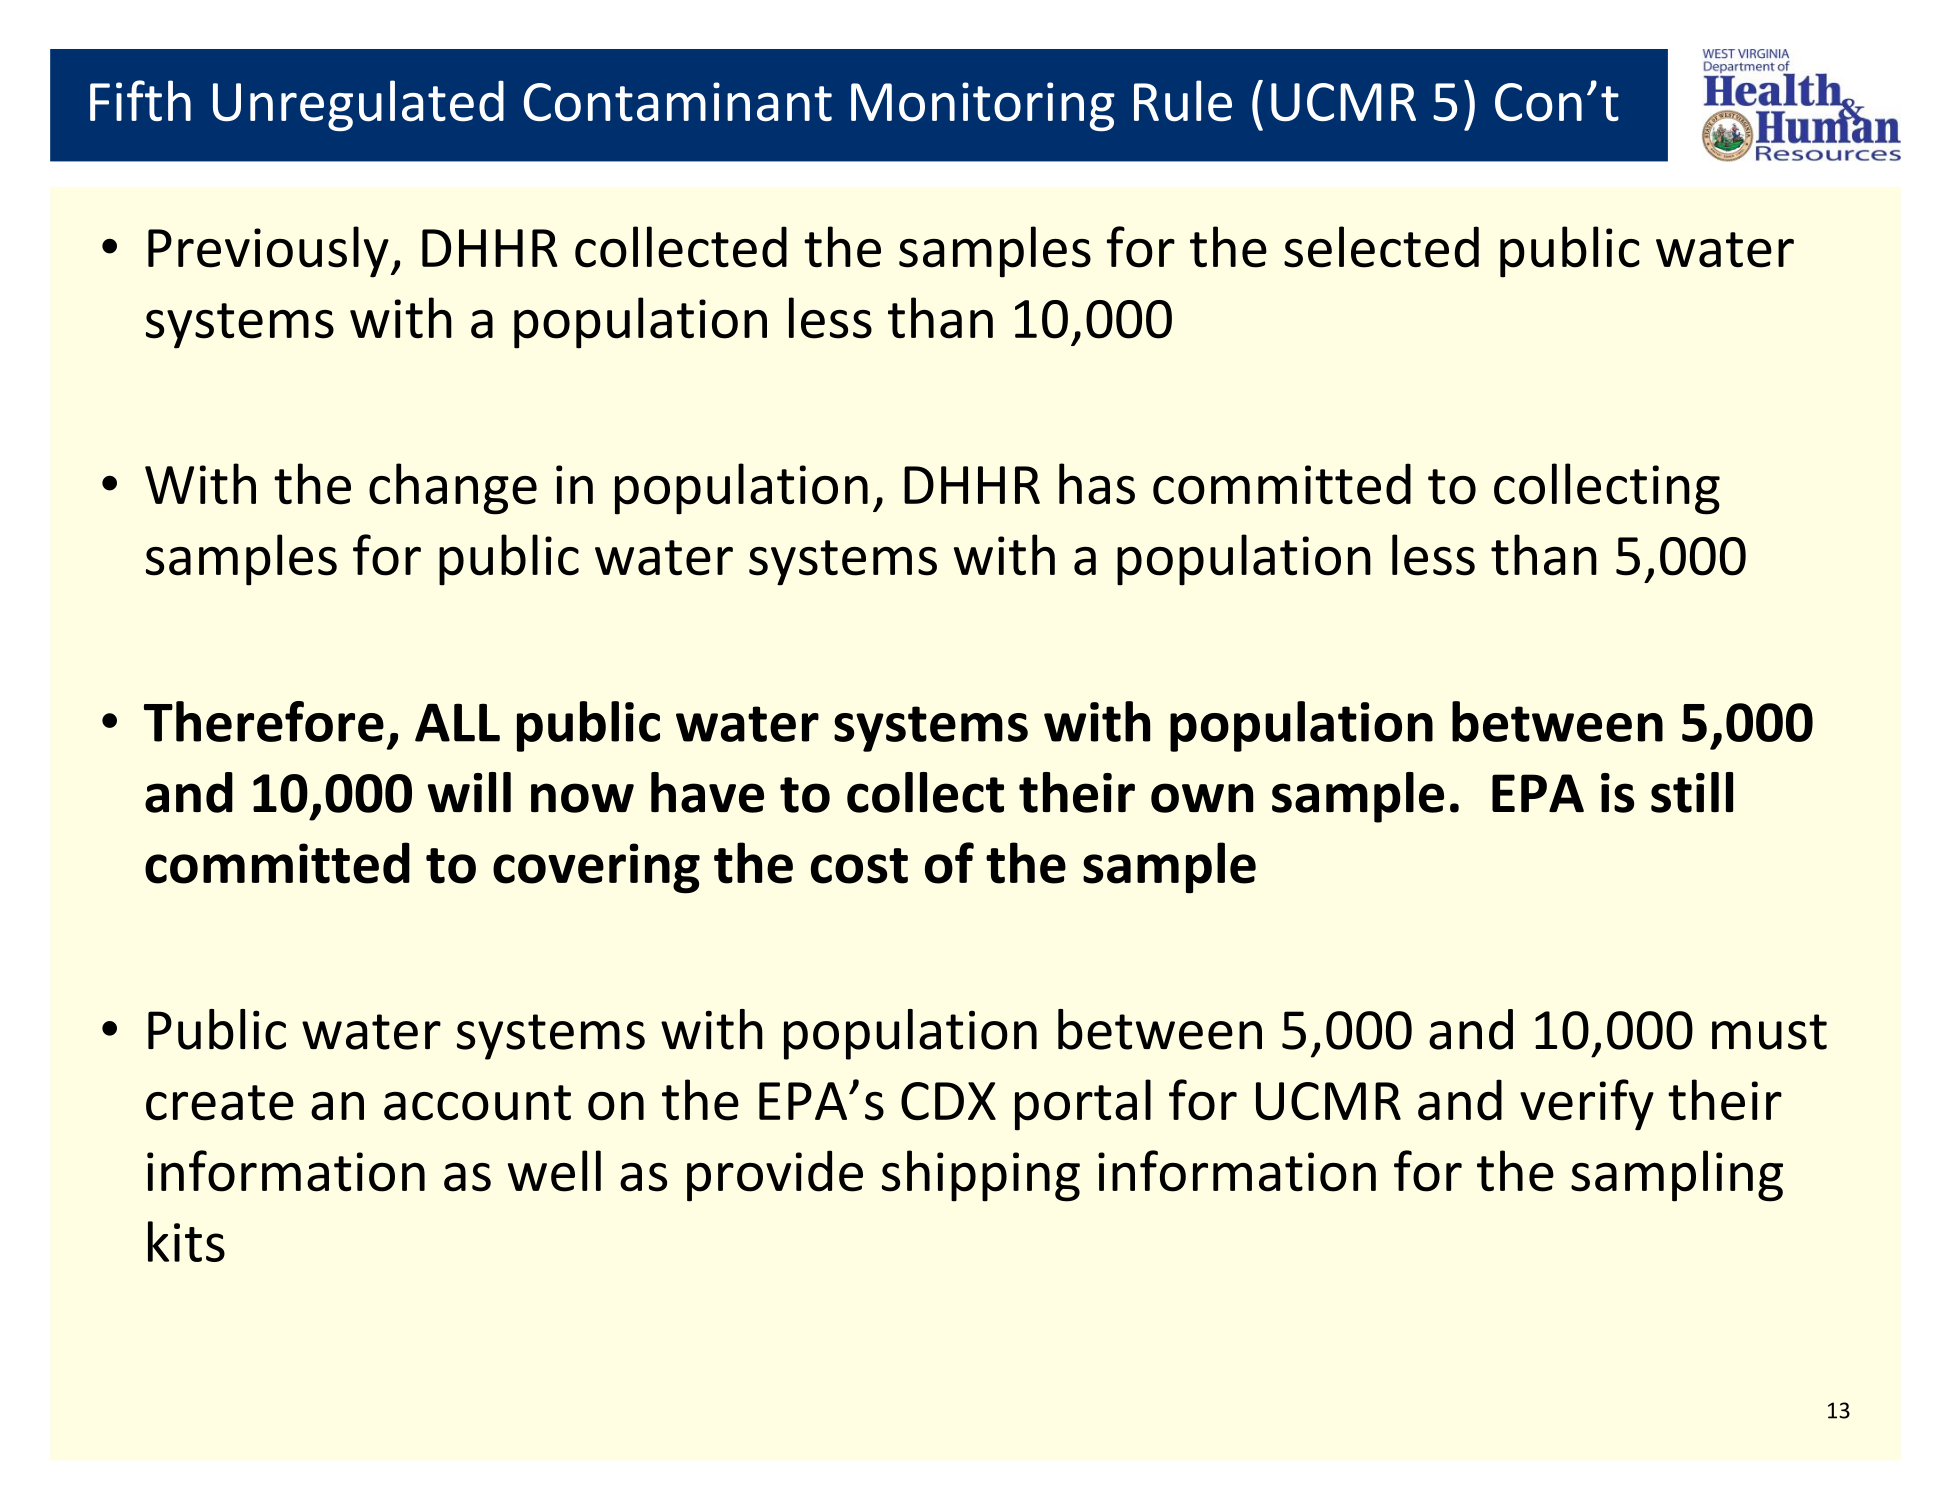  Describe the element at coordinates (1692, 792) in the screenshot. I see `still` at that location.
